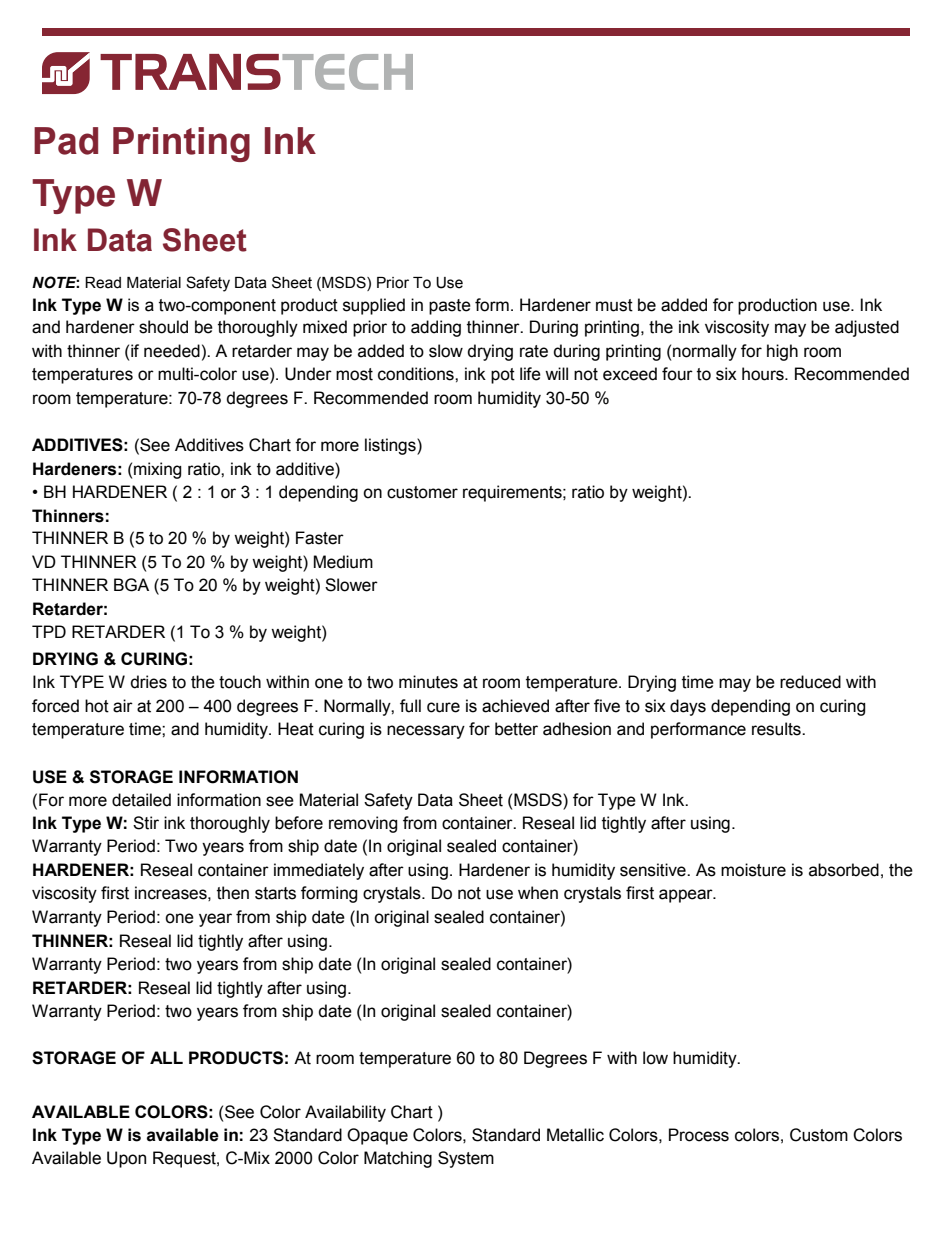 This image has height=1233, width=952. What do you see at coordinates (810, 682) in the image?
I see `reduced` at bounding box center [810, 682].
